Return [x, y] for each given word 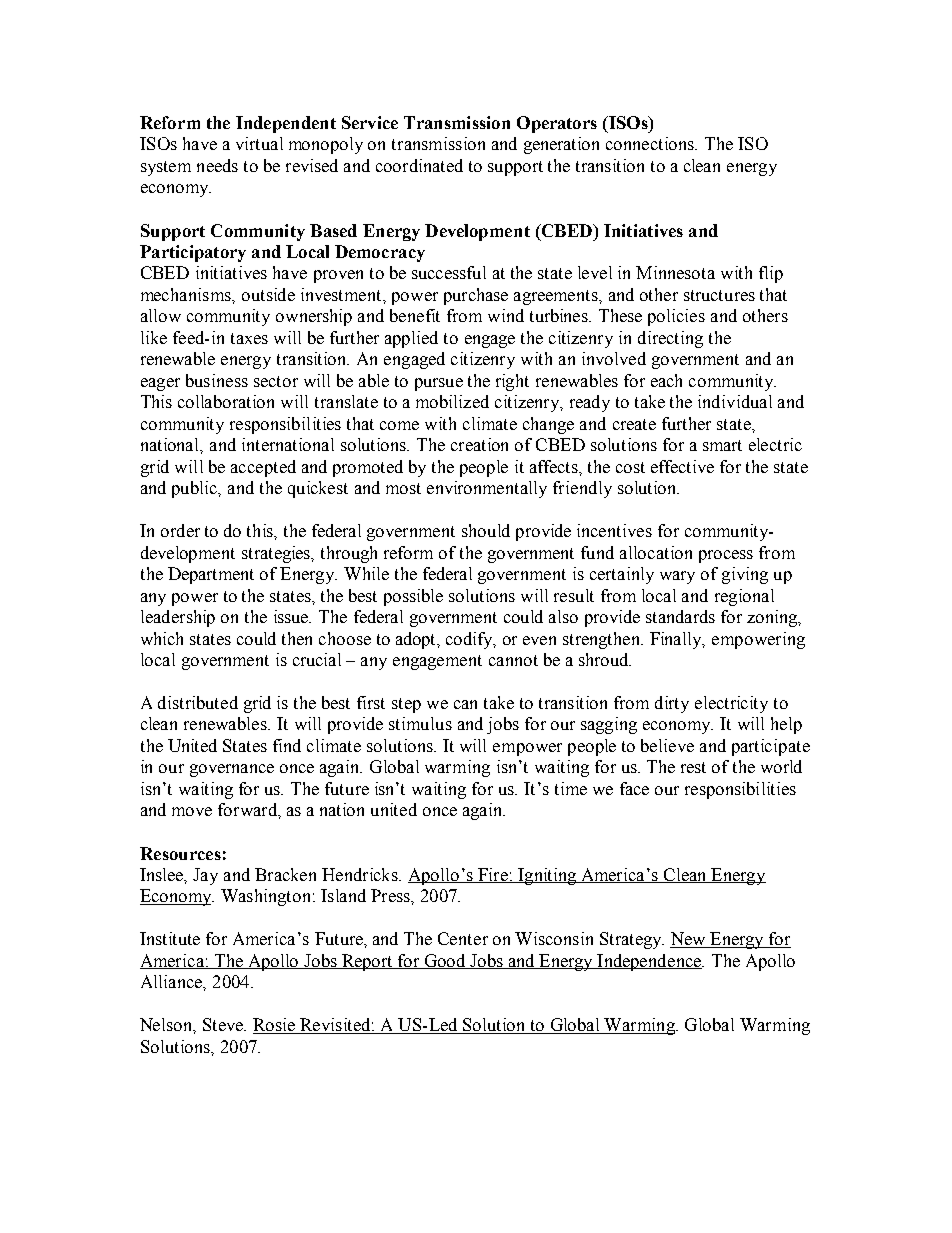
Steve [224, 1024]
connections [651, 143]
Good [446, 961]
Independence [650, 962]
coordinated [419, 165]
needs [217, 165]
